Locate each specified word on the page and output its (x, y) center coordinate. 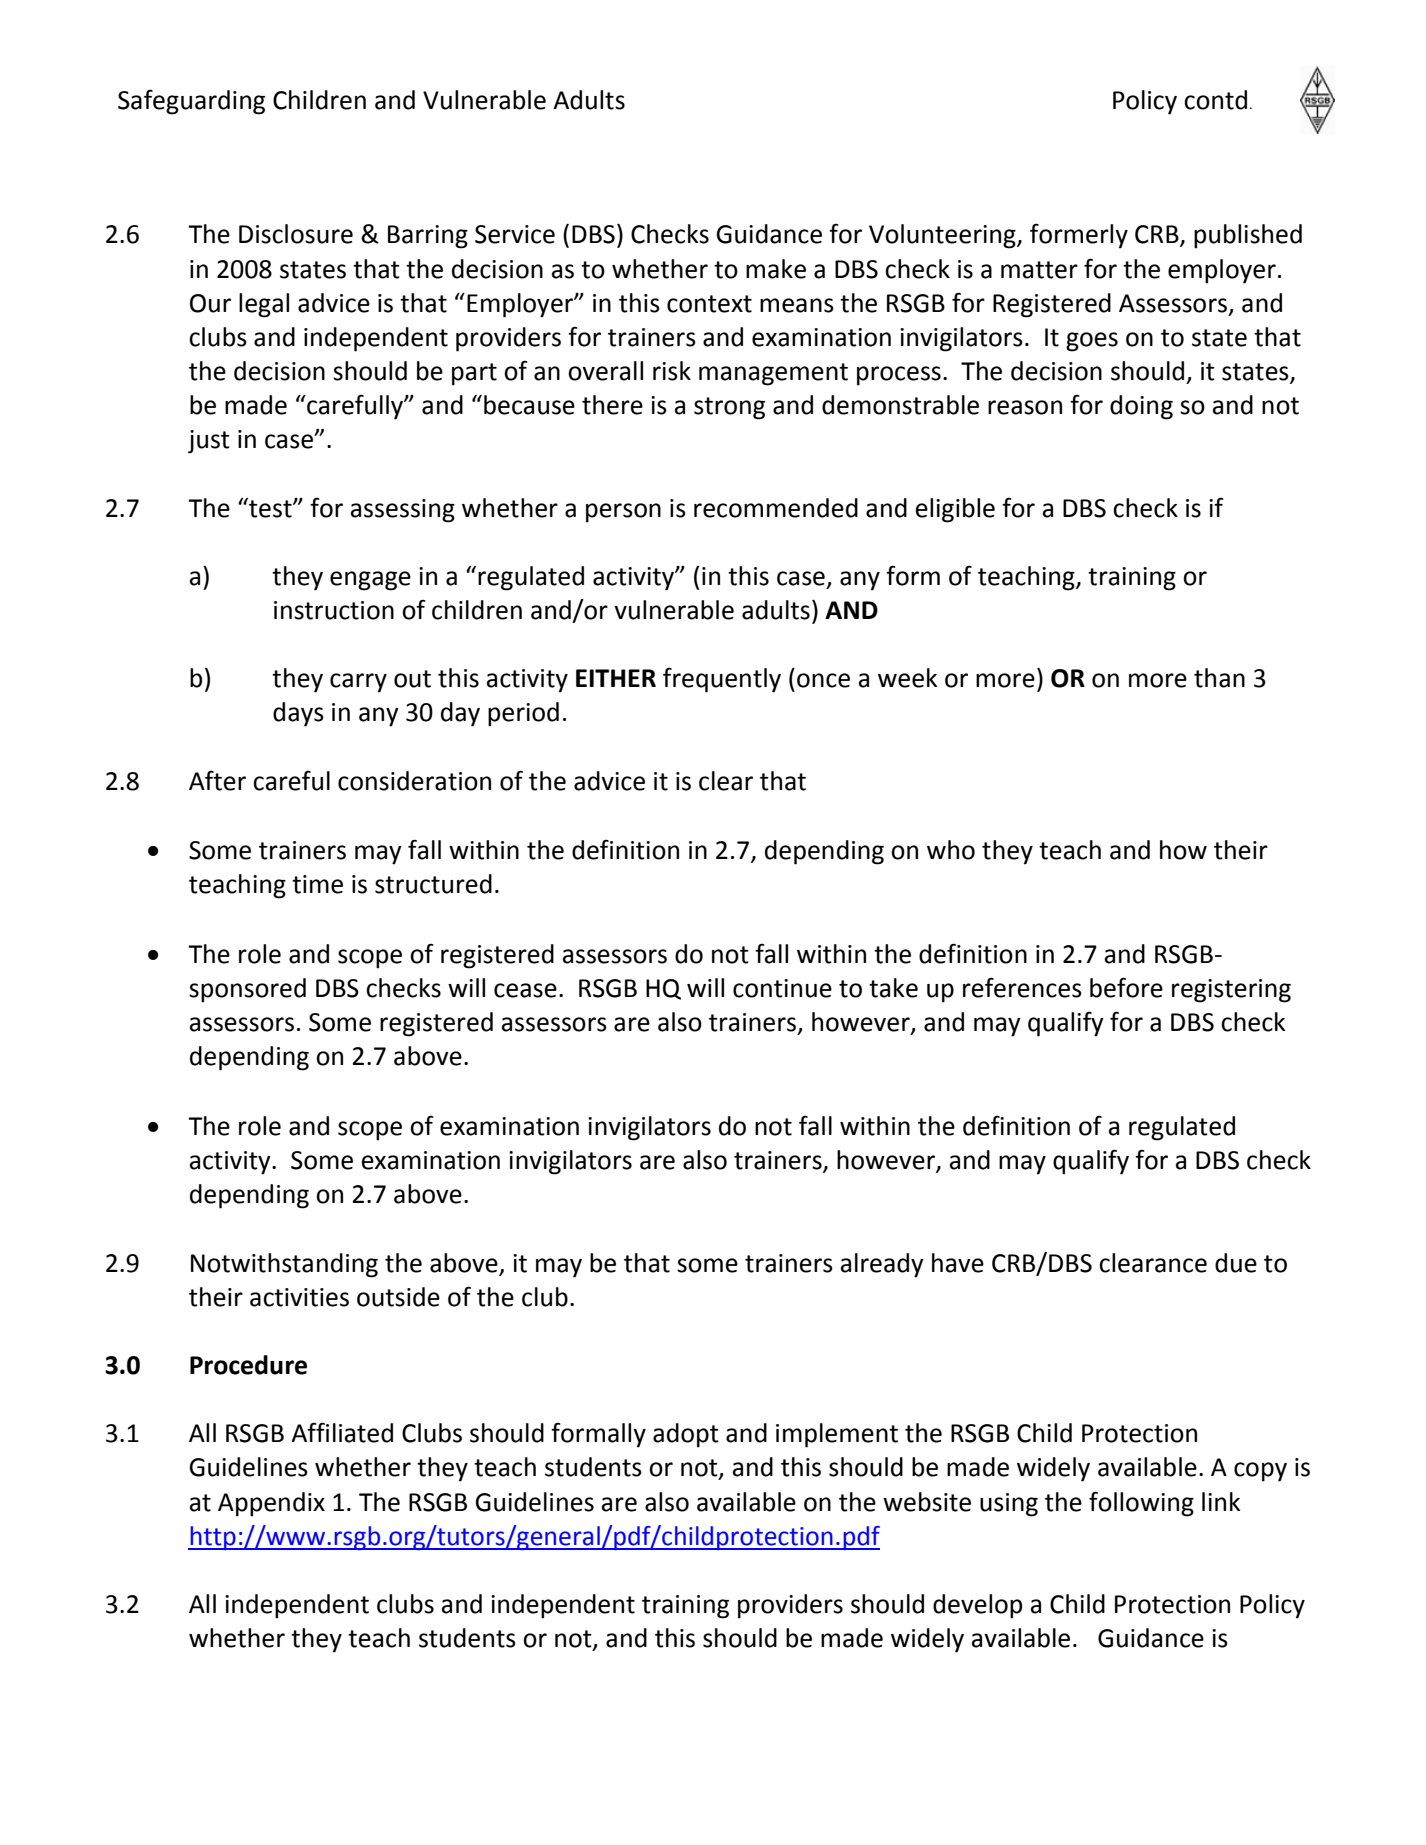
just (209, 442)
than (1219, 678)
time (317, 884)
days (298, 714)
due (1236, 1263)
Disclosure (296, 234)
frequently (722, 680)
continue (782, 988)
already (882, 1265)
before (1126, 987)
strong (729, 408)
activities (299, 1297)
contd (1215, 100)
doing (1141, 407)
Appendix (271, 1504)
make (776, 269)
